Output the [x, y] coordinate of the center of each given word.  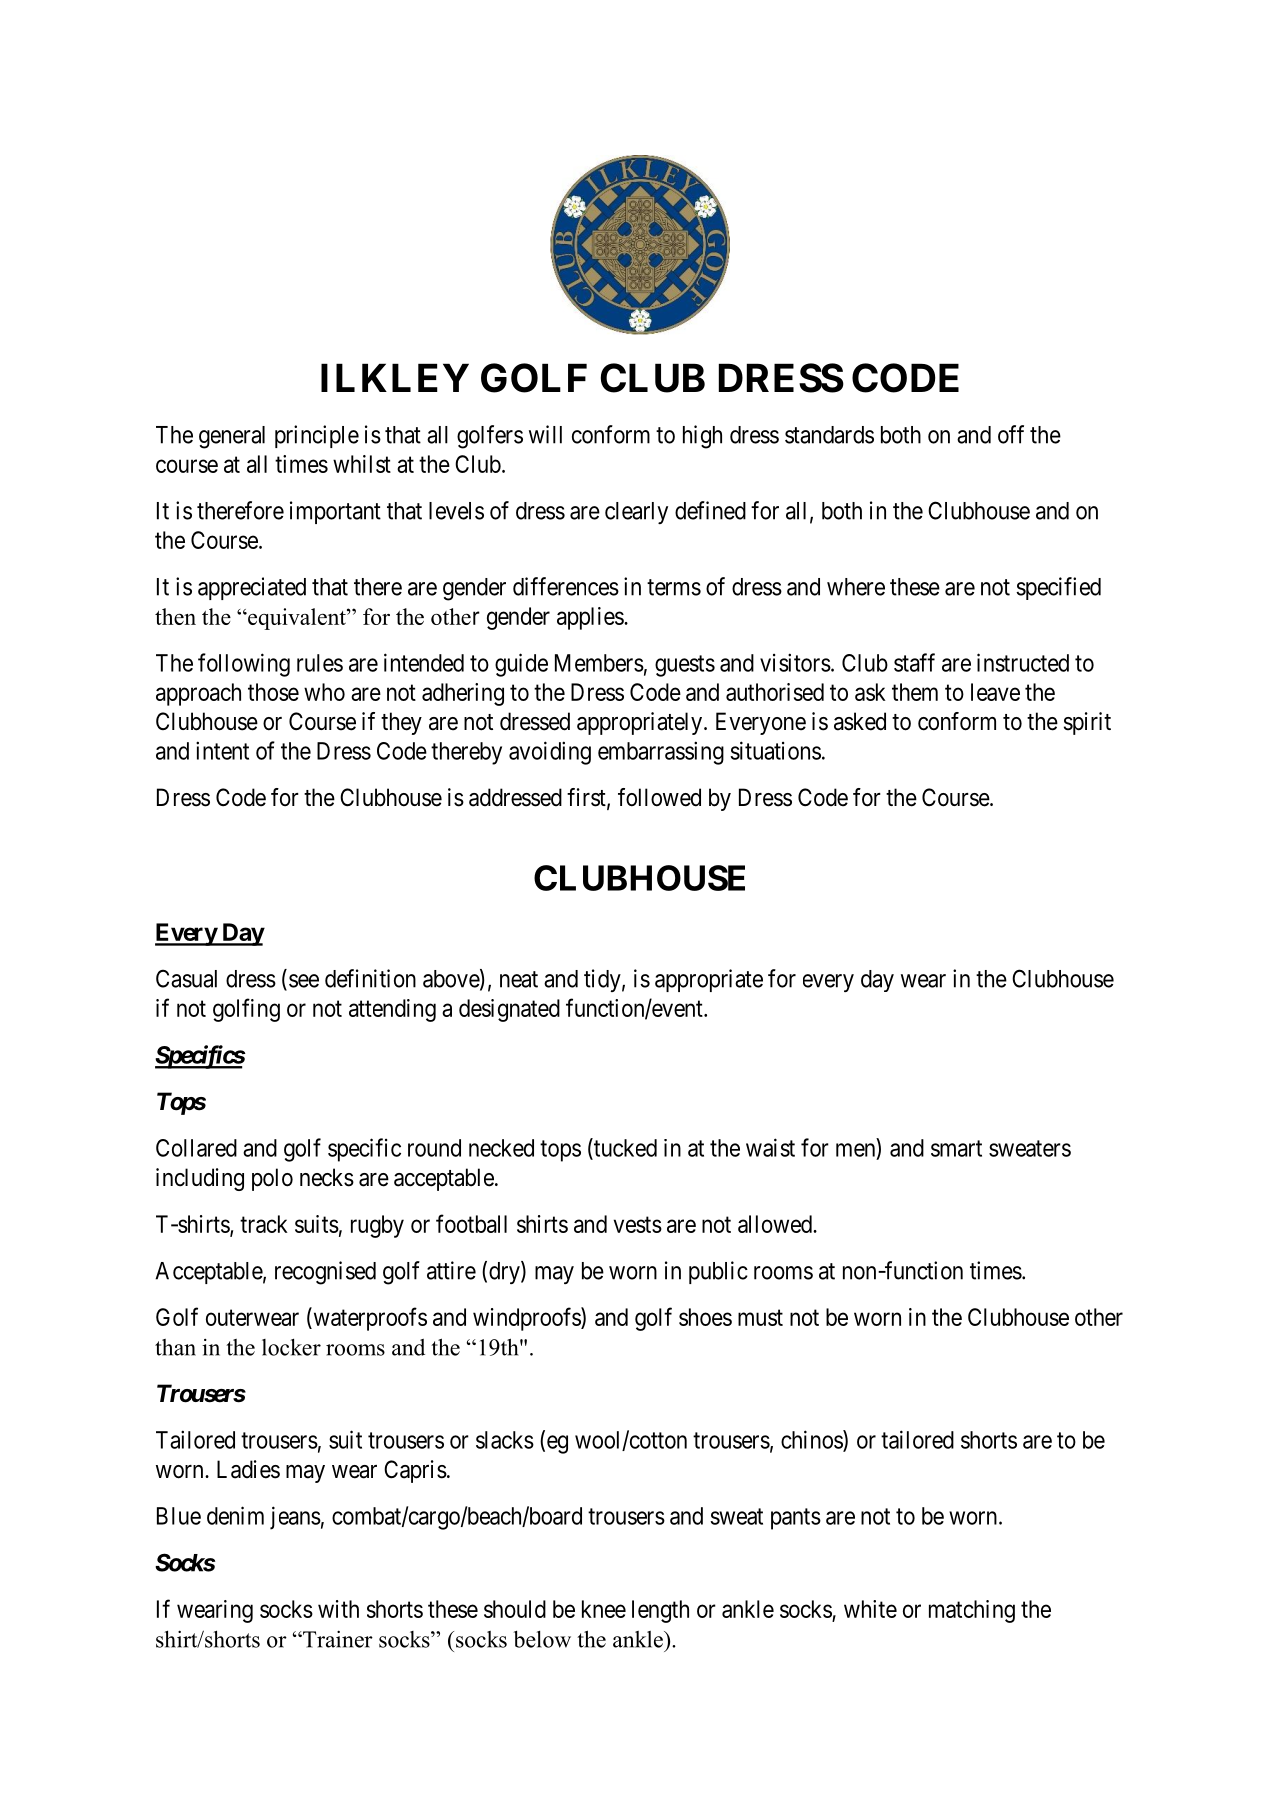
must [760, 1318]
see [304, 981]
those [273, 692]
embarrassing [661, 753]
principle [317, 436]
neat [519, 979]
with [338, 1609]
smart [956, 1148]
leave [995, 692]
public [718, 1272]
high [702, 437]
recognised [325, 1273]
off [1011, 434]
